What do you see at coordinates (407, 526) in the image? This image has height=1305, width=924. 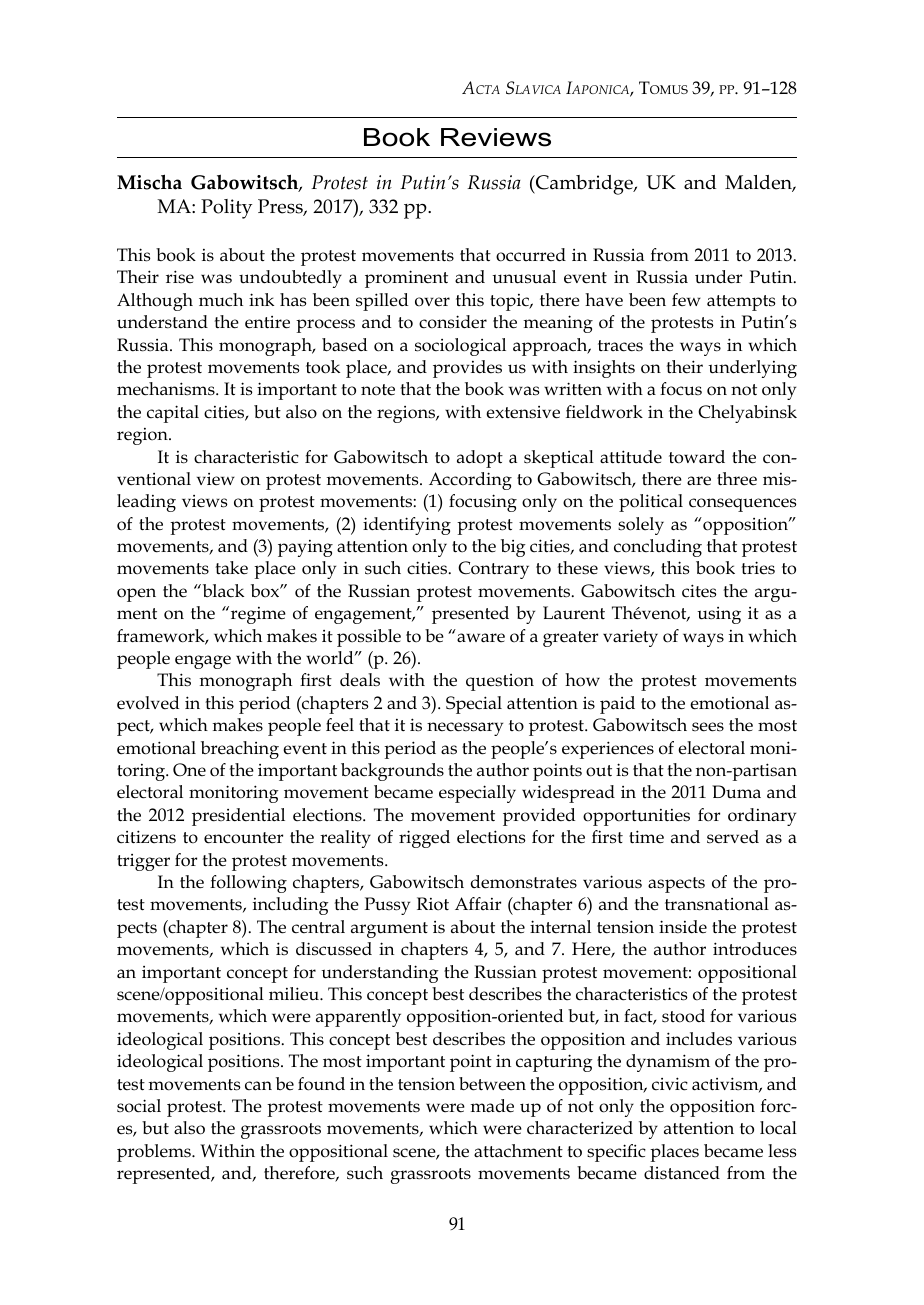 I see `identifying` at bounding box center [407, 526].
